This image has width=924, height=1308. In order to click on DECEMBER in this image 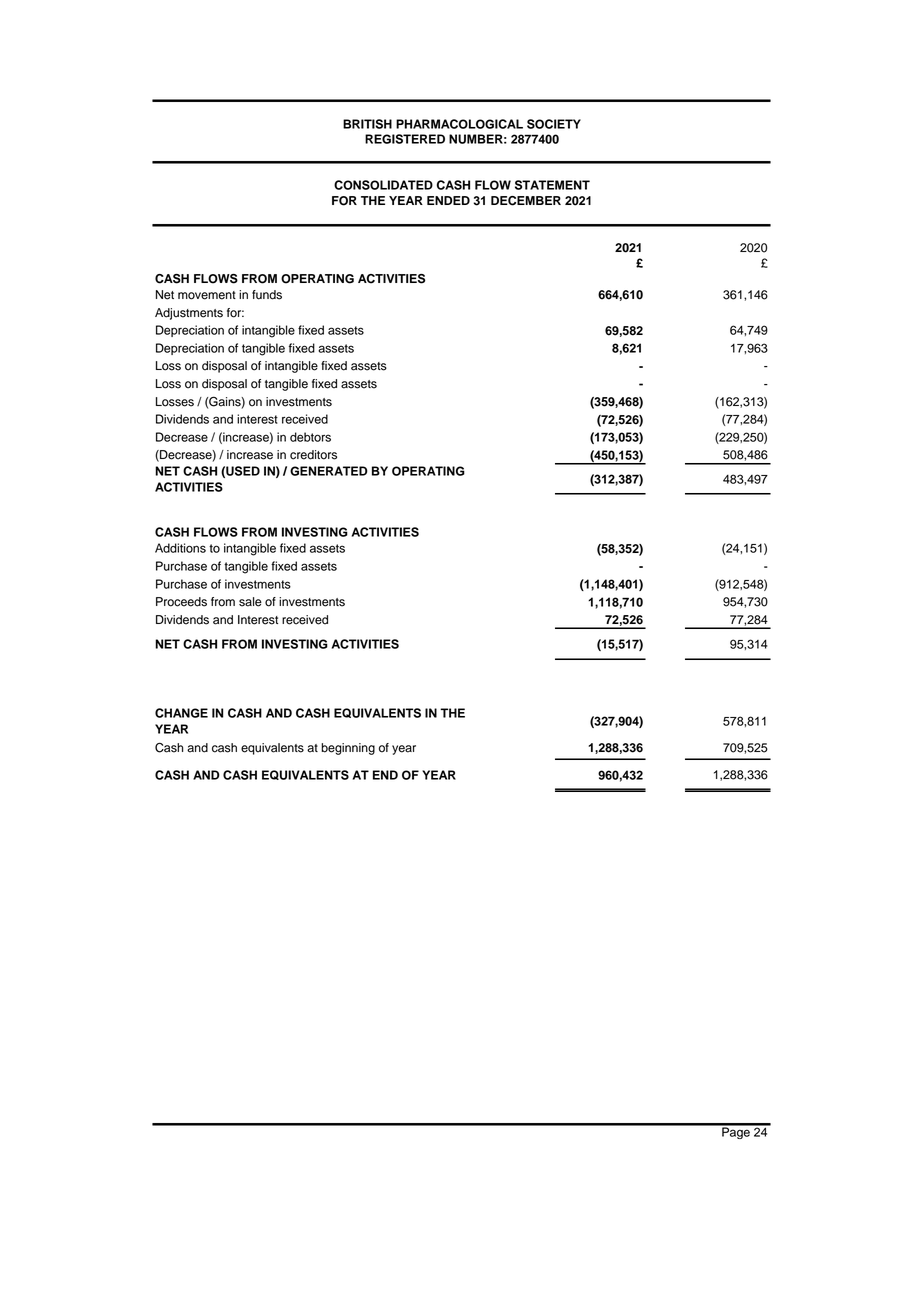, I will do `click(526, 201)`.
